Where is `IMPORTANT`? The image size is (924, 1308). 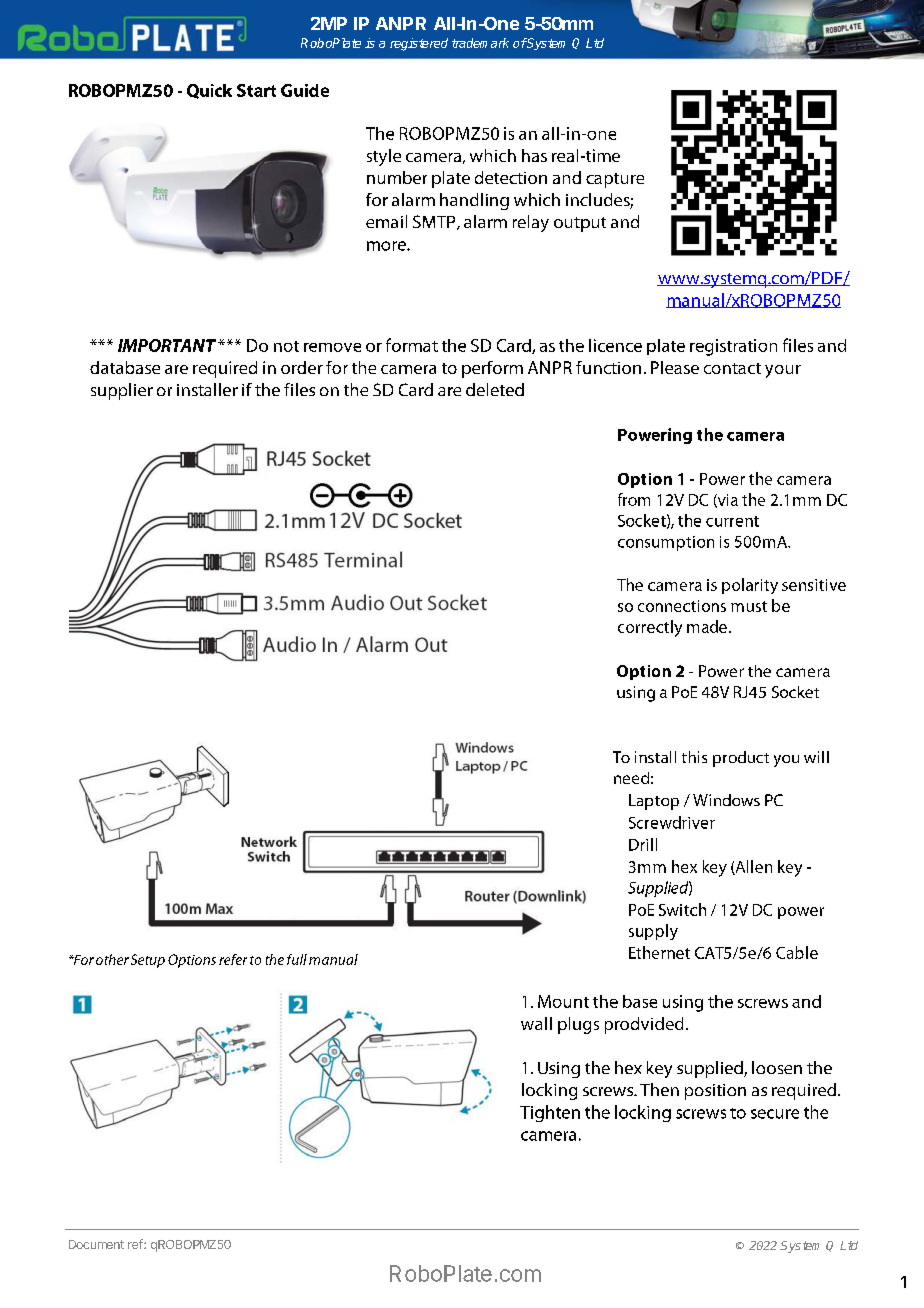 IMPORTANT is located at coordinates (167, 345).
